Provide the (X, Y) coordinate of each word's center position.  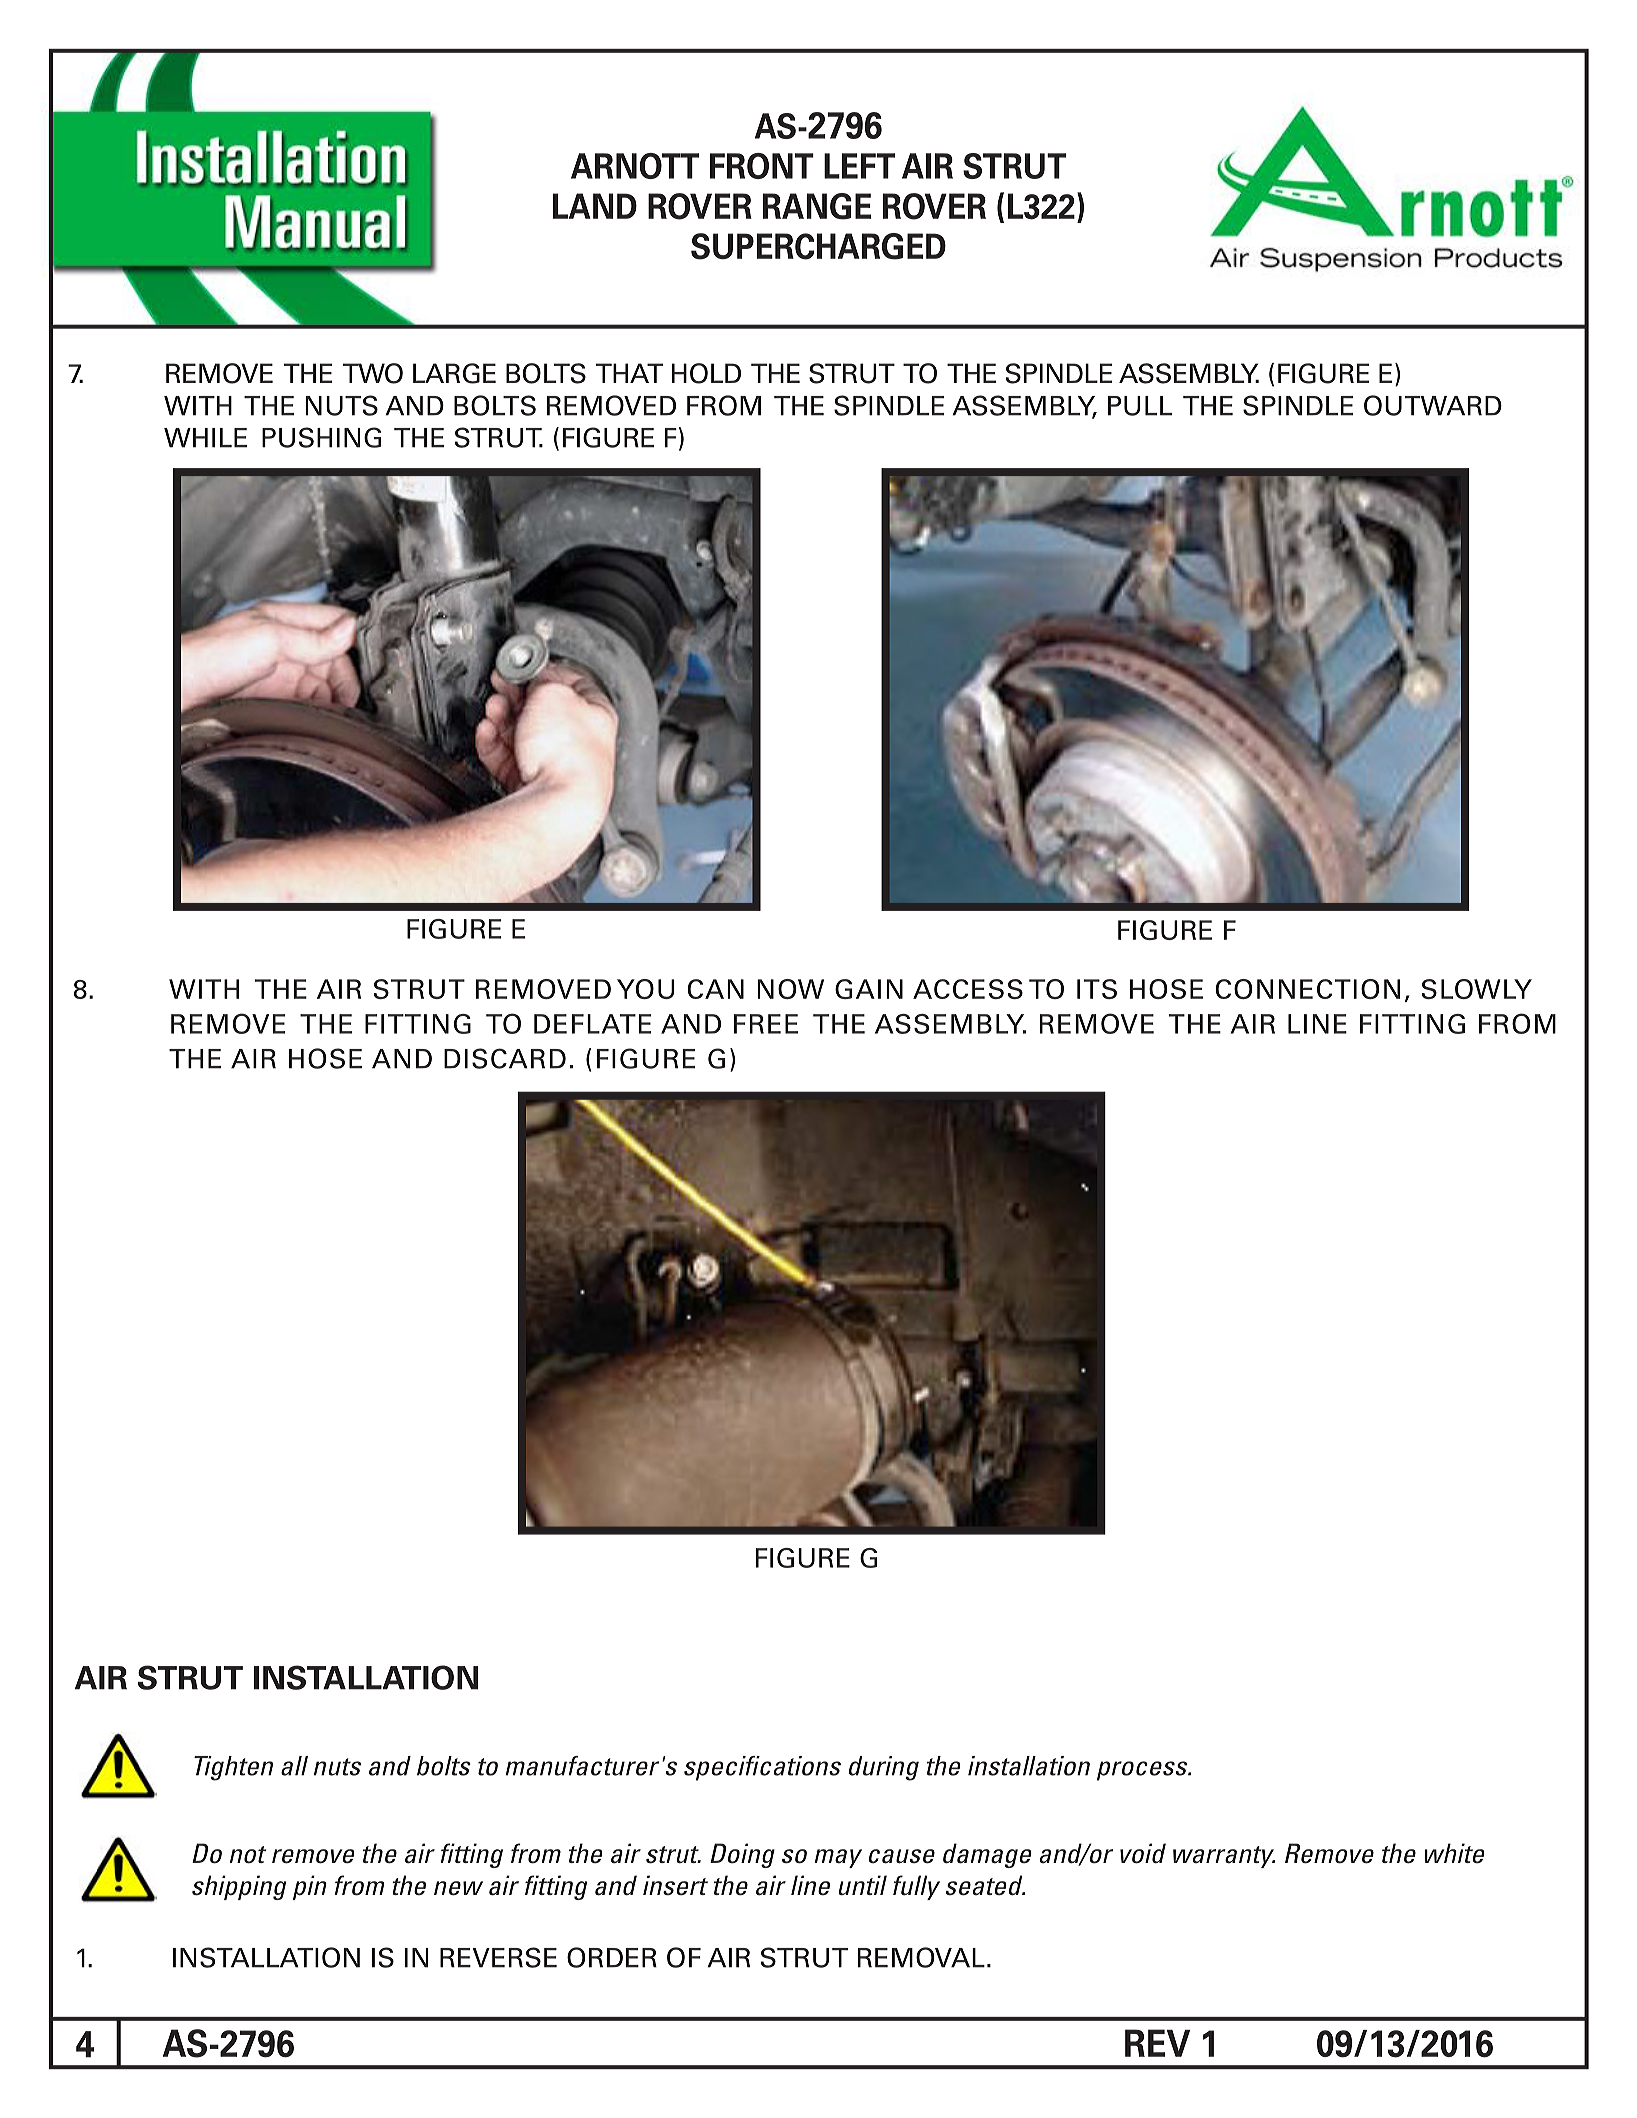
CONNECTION (1307, 989)
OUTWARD (1433, 405)
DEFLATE (592, 1024)
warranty (1224, 1857)
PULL (1140, 406)
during (884, 1768)
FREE (766, 1024)
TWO (373, 373)
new (458, 1888)
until (863, 1885)
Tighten (233, 1768)
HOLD (706, 373)
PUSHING (321, 437)
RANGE (817, 206)
